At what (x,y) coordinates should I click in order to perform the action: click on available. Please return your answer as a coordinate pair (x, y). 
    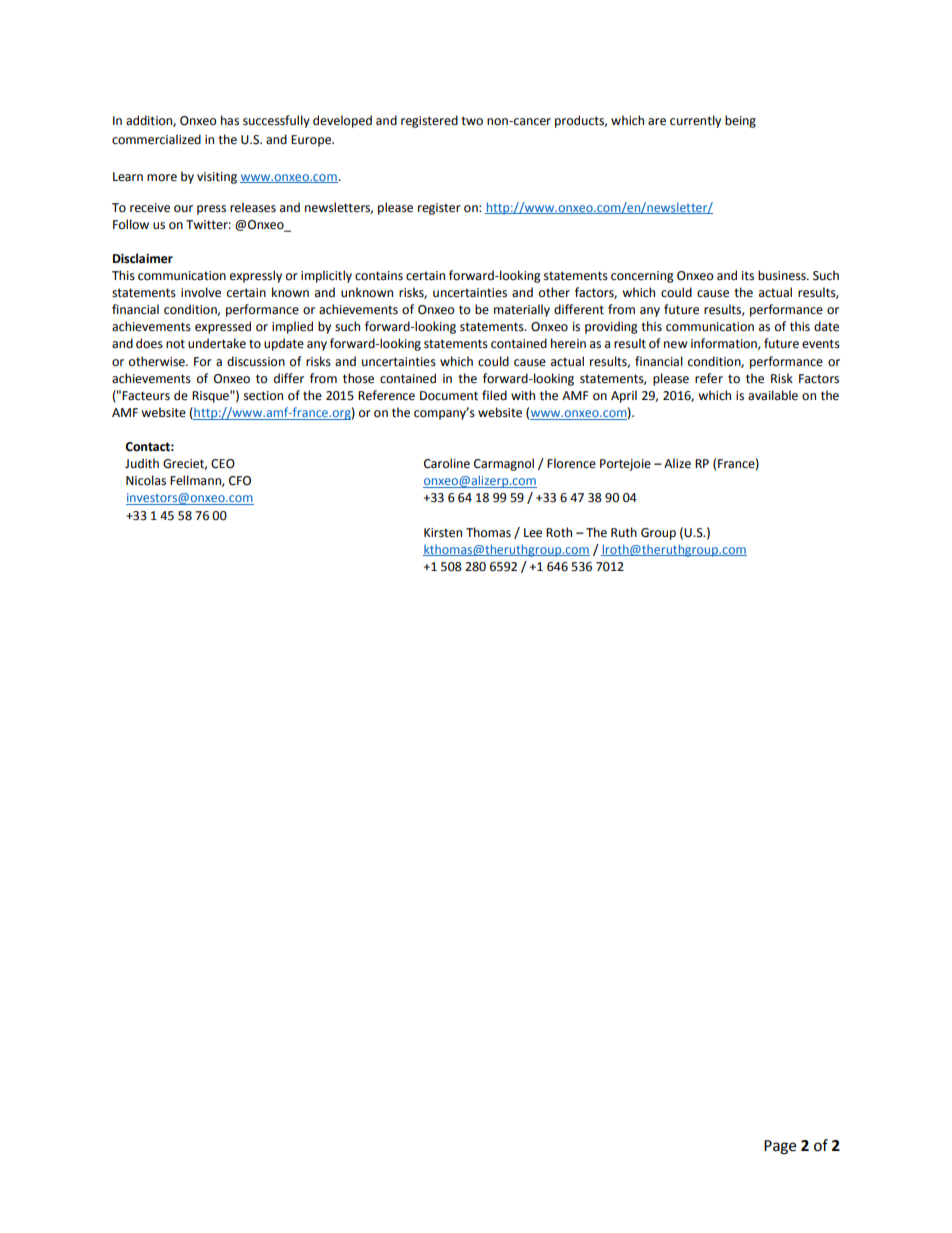
    Looking at the image, I should click on (773, 395).
